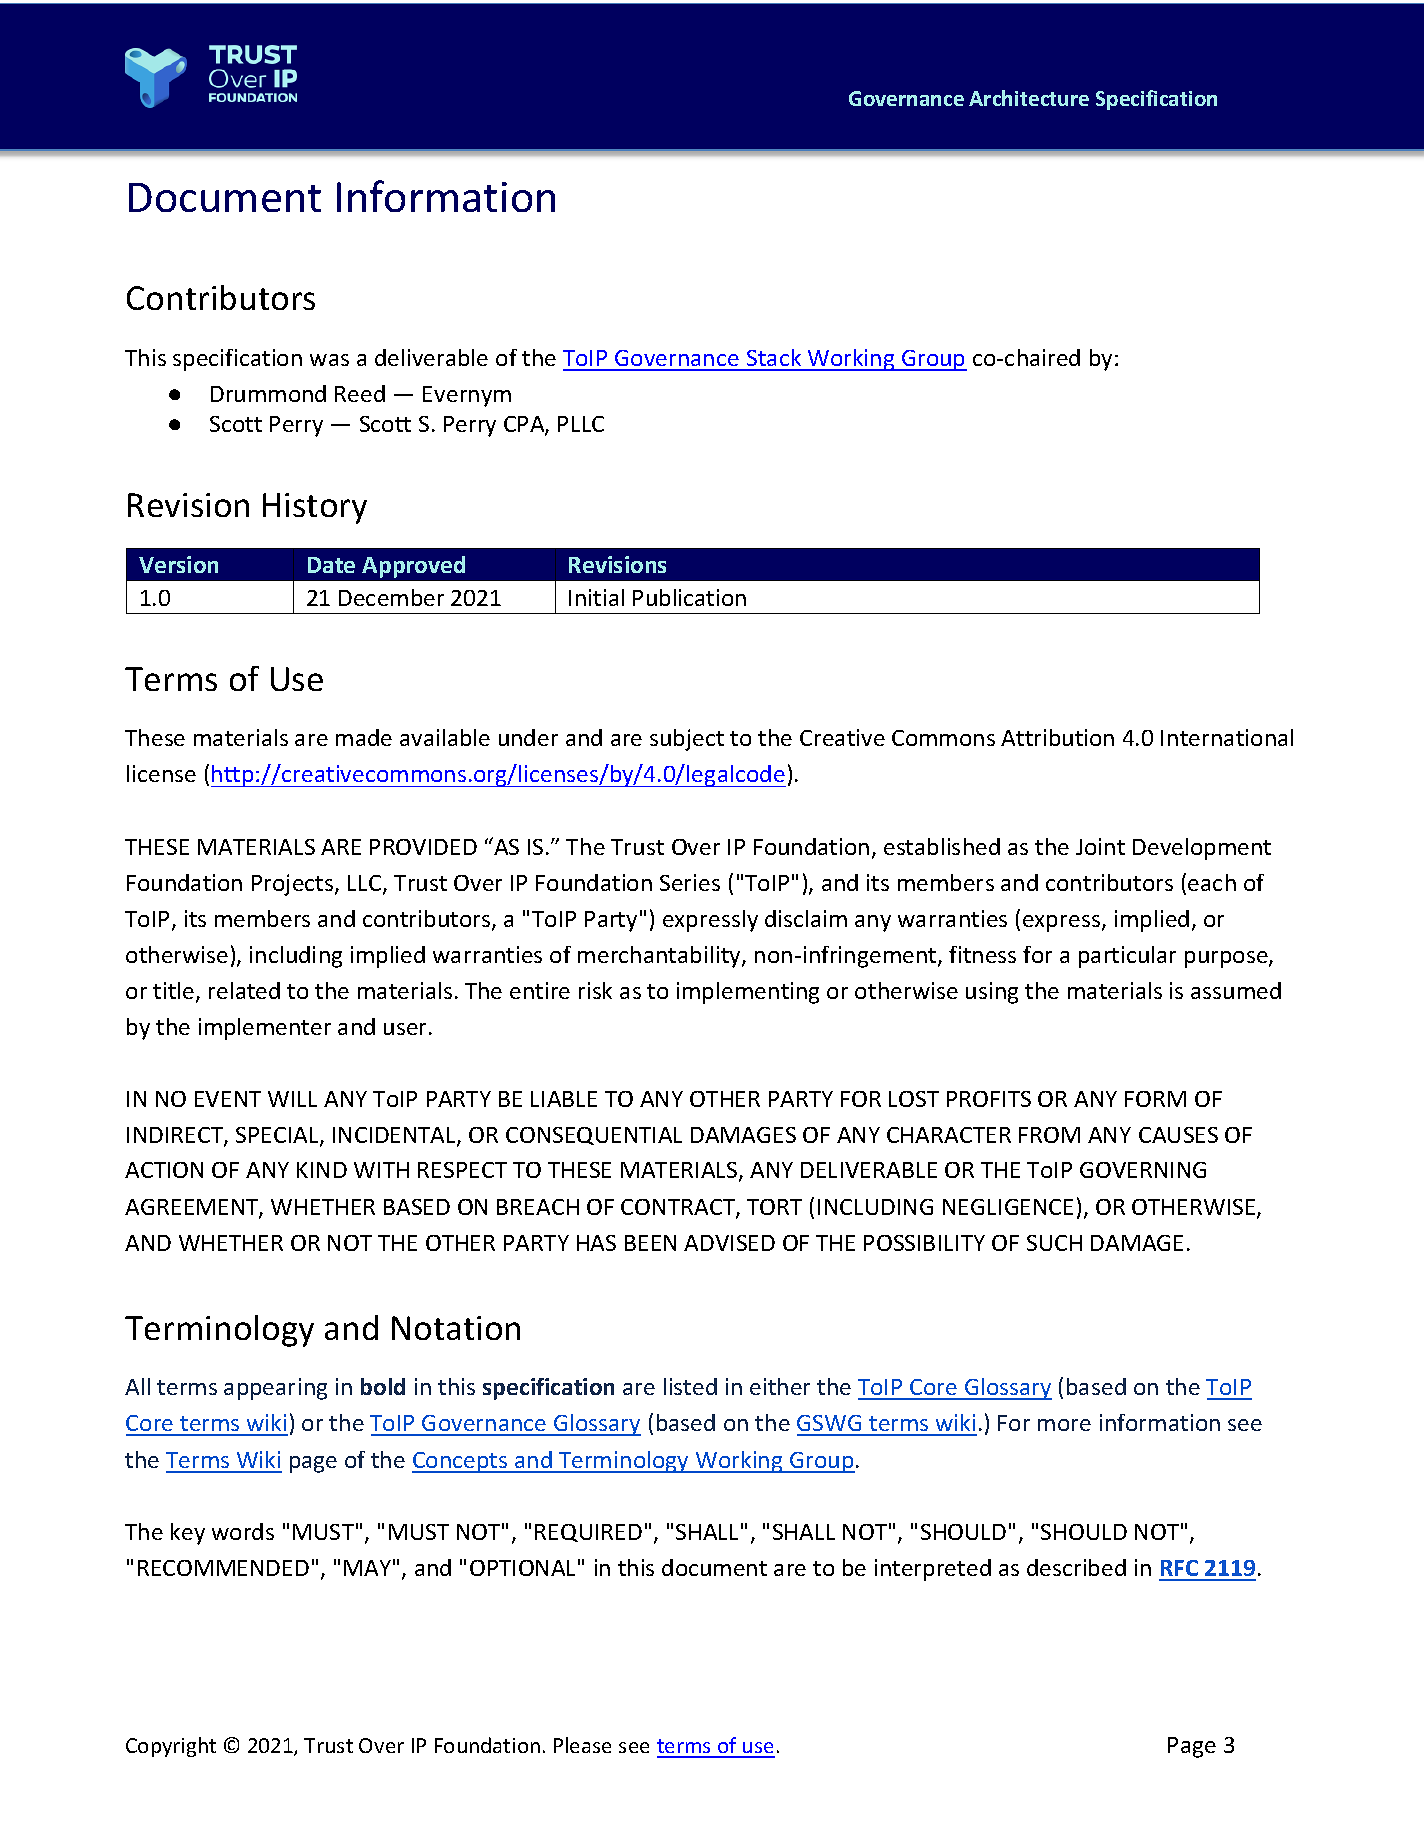 The image size is (1424, 1843). What do you see at coordinates (1049, 1135) in the screenshot?
I see `FROM` at bounding box center [1049, 1135].
